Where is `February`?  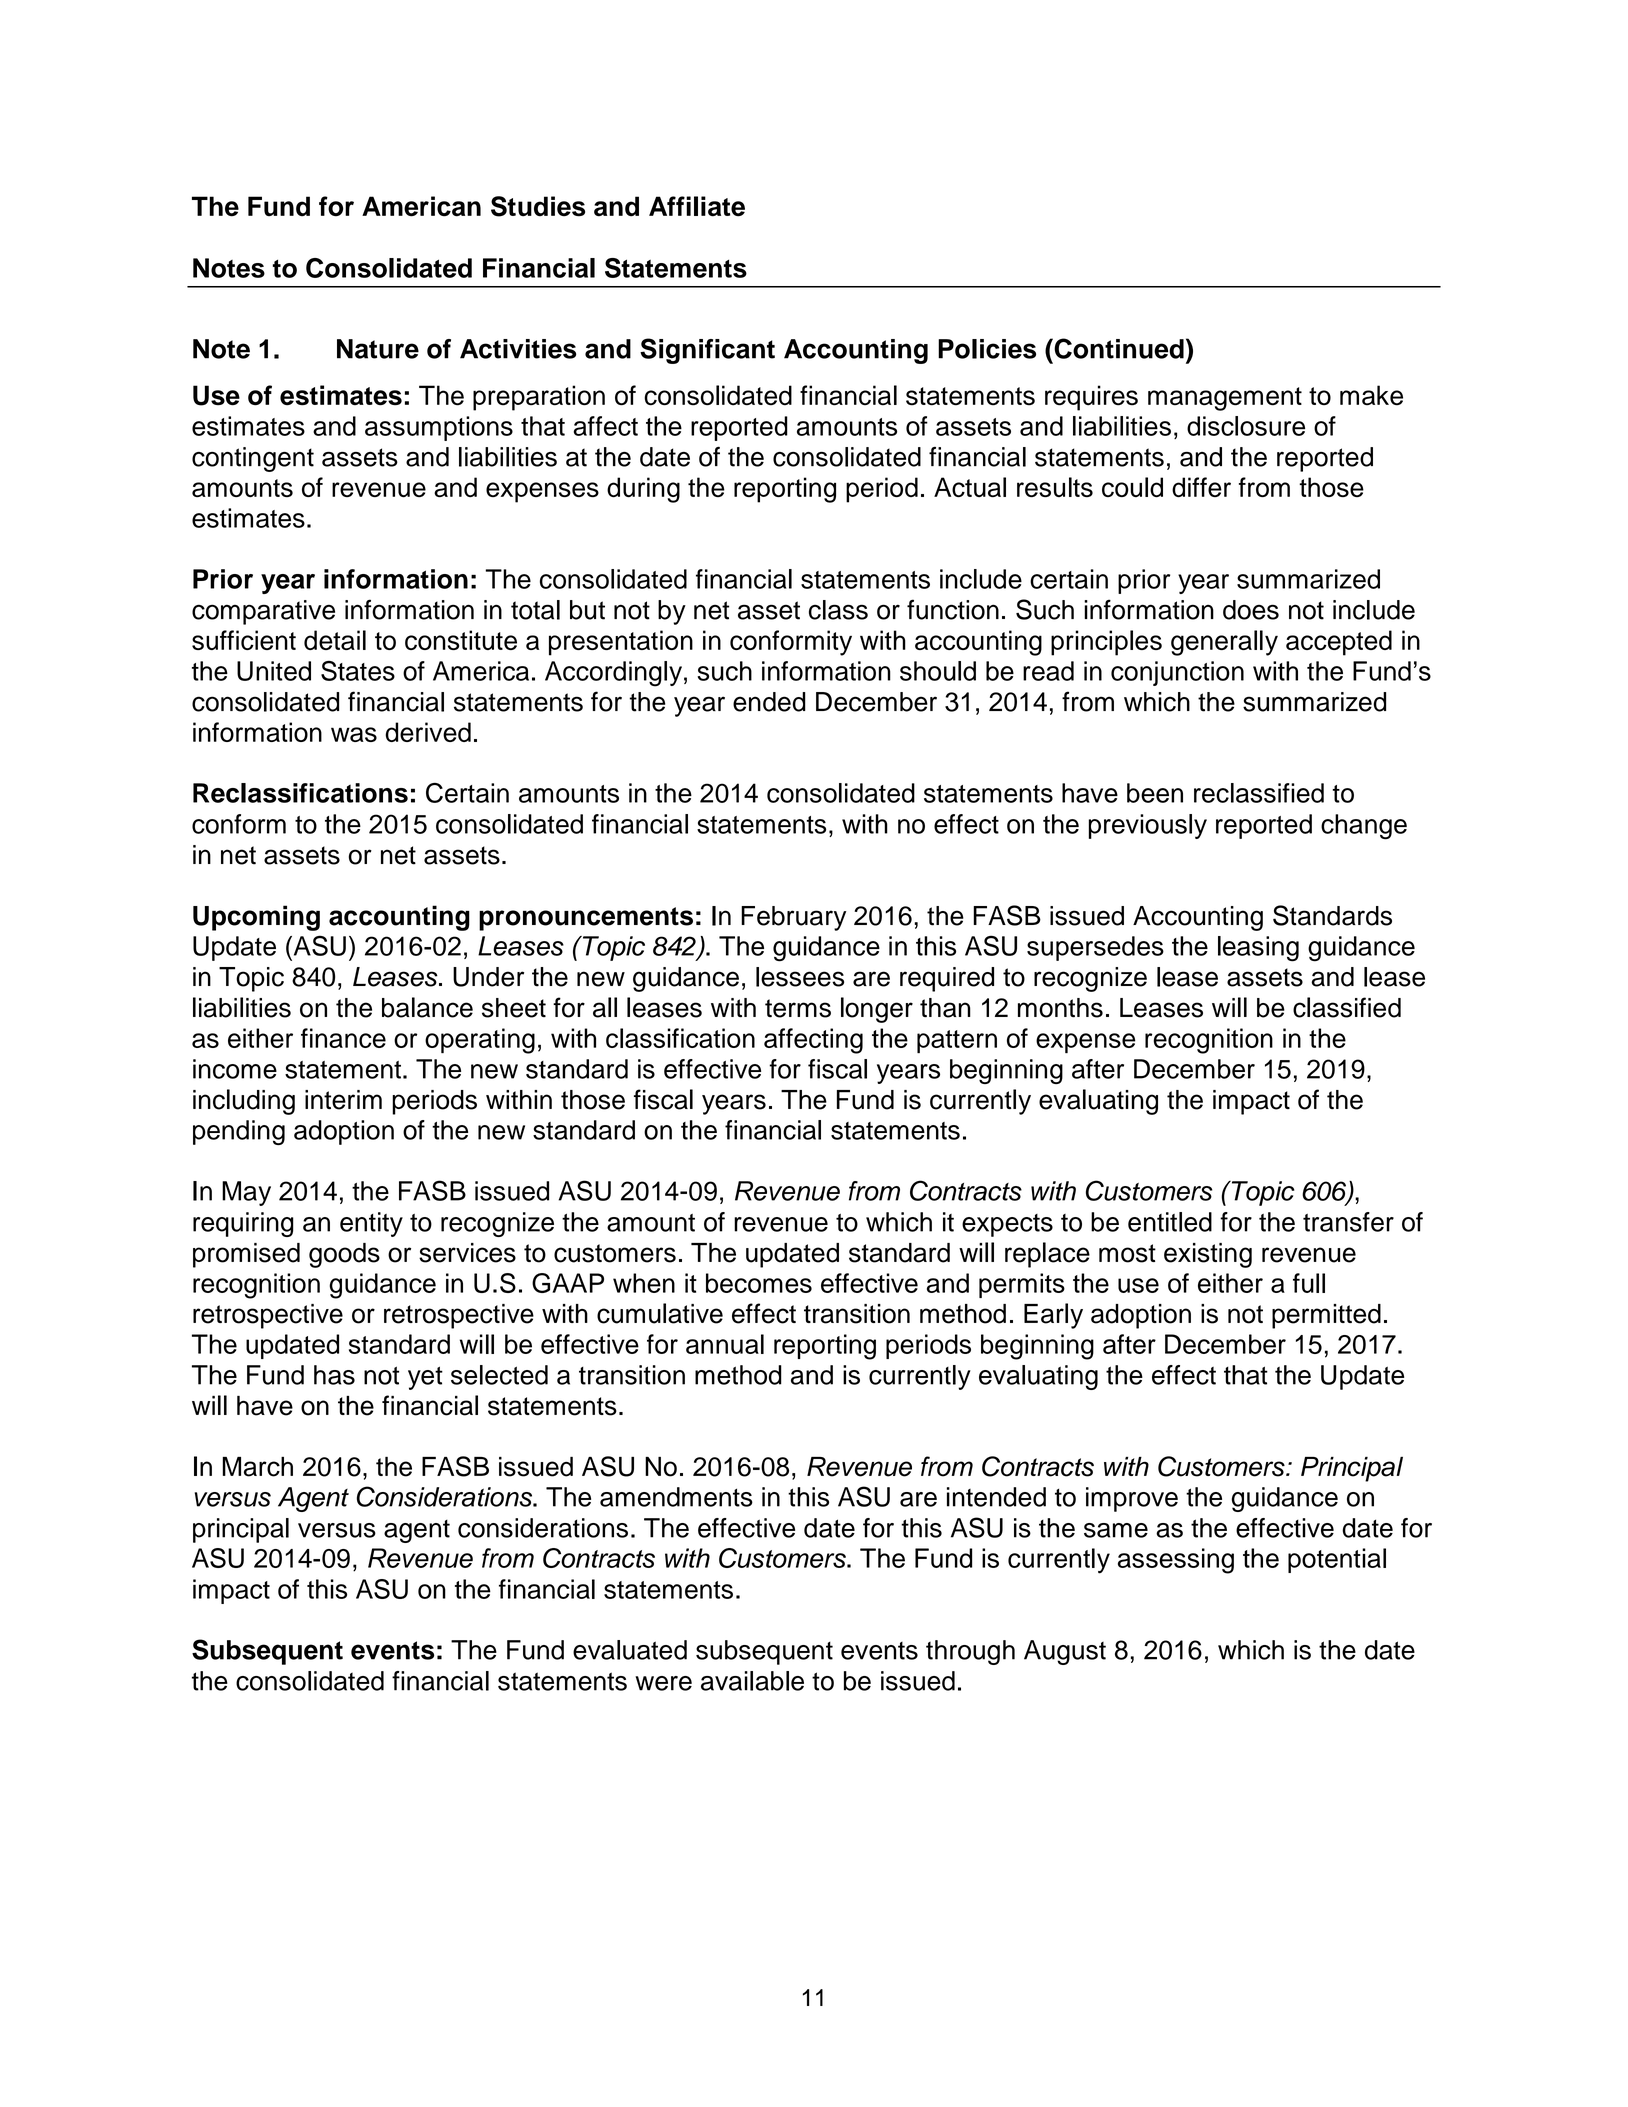 February is located at coordinates (793, 918).
